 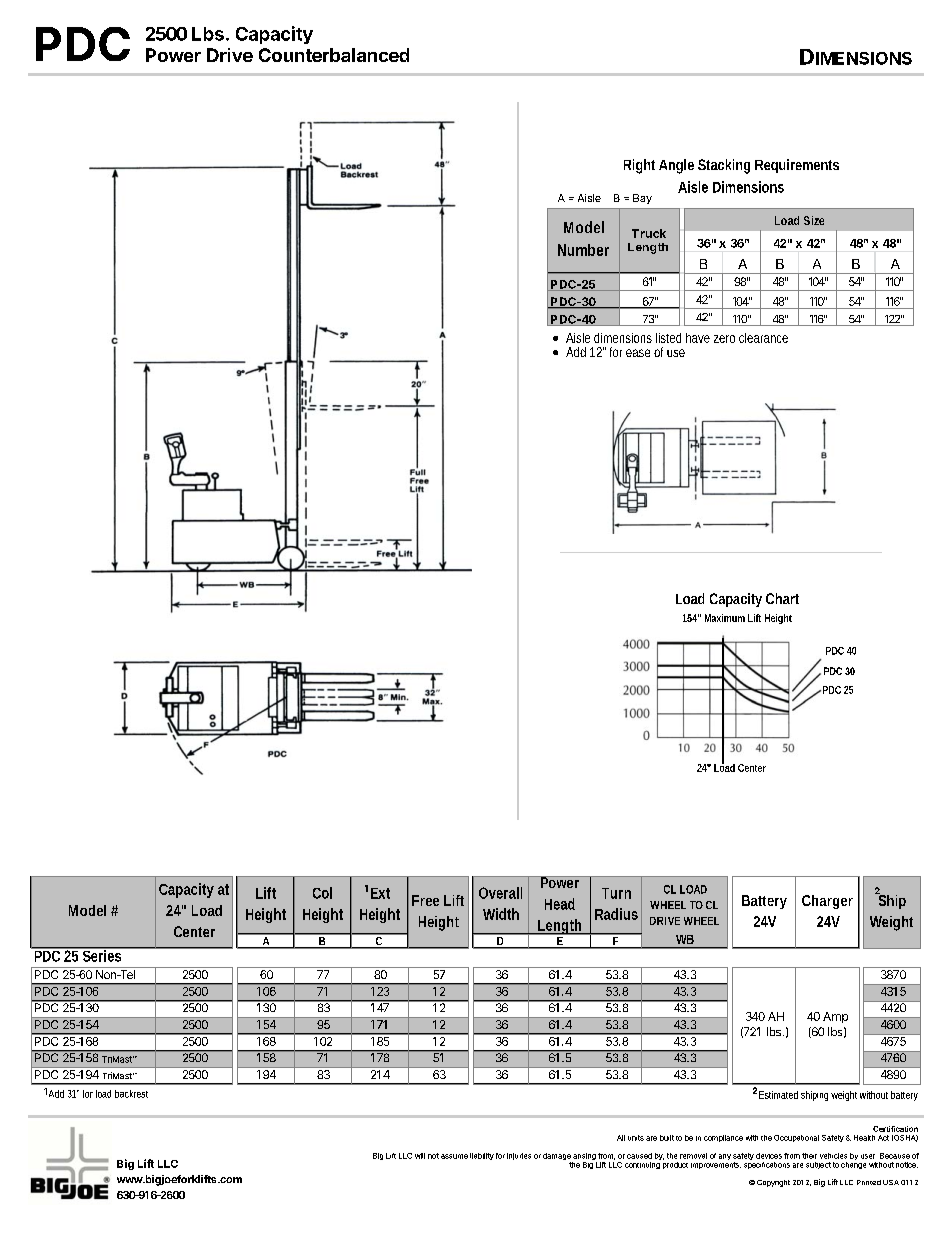 What do you see at coordinates (782, 598) in the page?
I see `Chart` at bounding box center [782, 598].
